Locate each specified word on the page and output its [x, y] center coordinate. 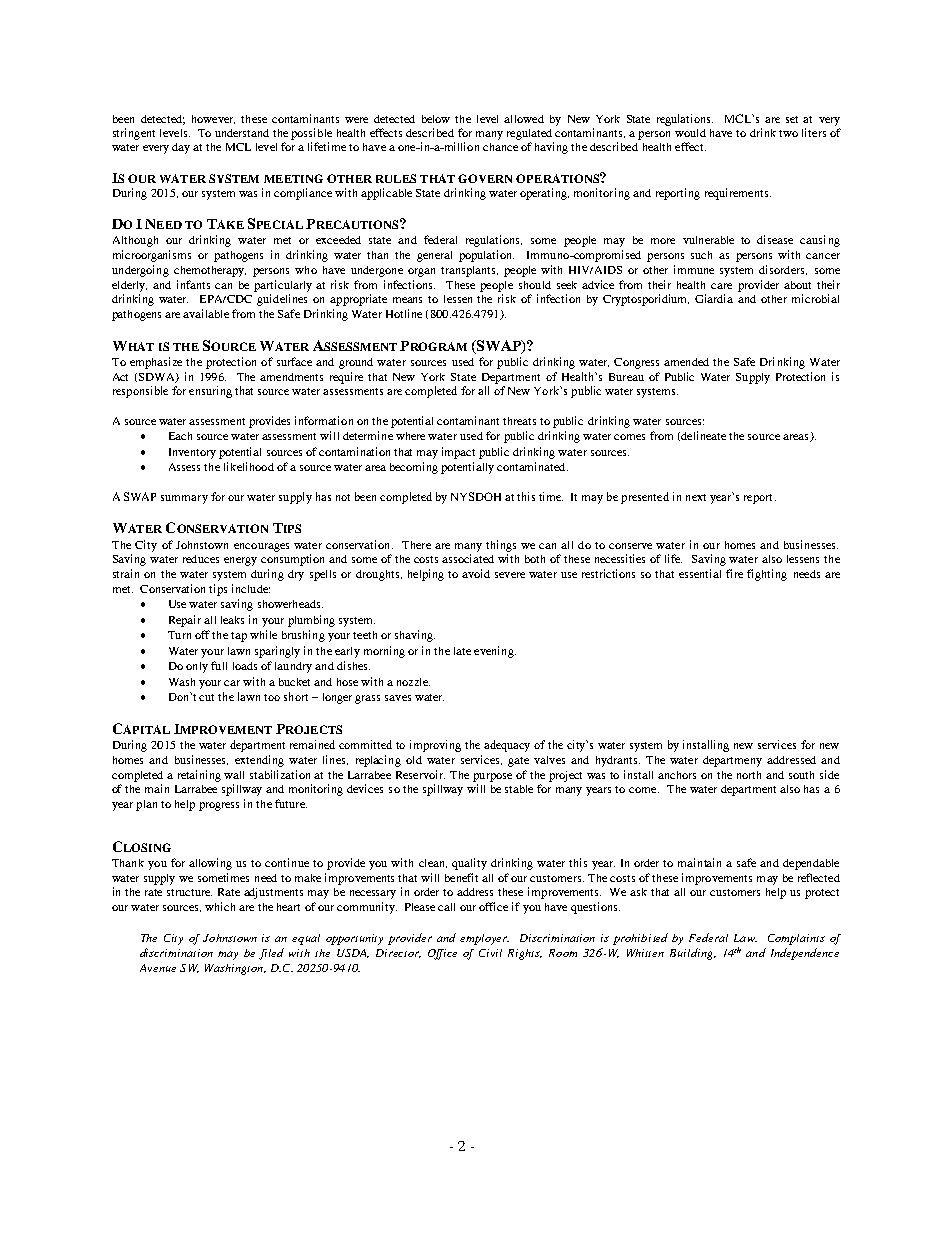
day [181, 148]
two [788, 133]
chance [500, 147]
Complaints [796, 939]
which [220, 906]
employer [484, 939]
